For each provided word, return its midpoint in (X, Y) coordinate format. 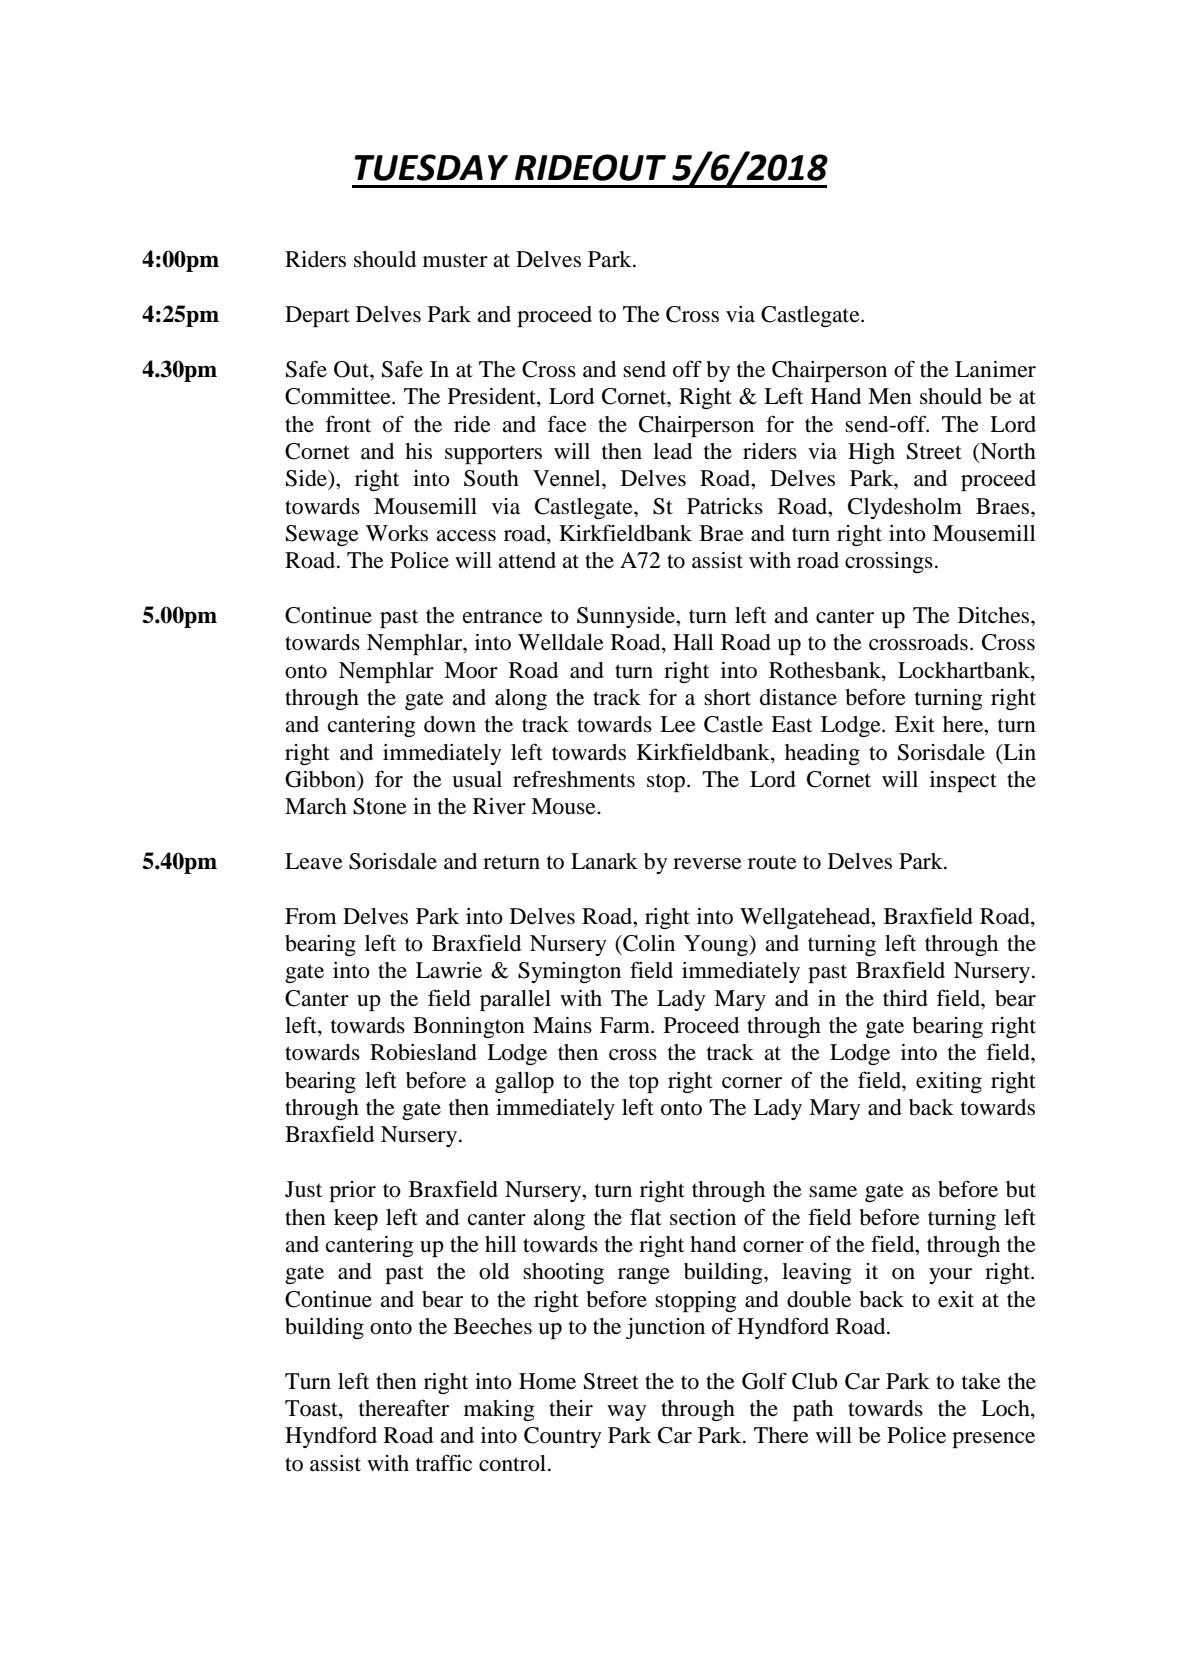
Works (397, 533)
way (626, 1413)
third (905, 998)
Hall (693, 642)
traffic (444, 1463)
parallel (515, 1000)
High (871, 453)
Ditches (995, 615)
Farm (626, 1025)
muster (455, 260)
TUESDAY (431, 167)
